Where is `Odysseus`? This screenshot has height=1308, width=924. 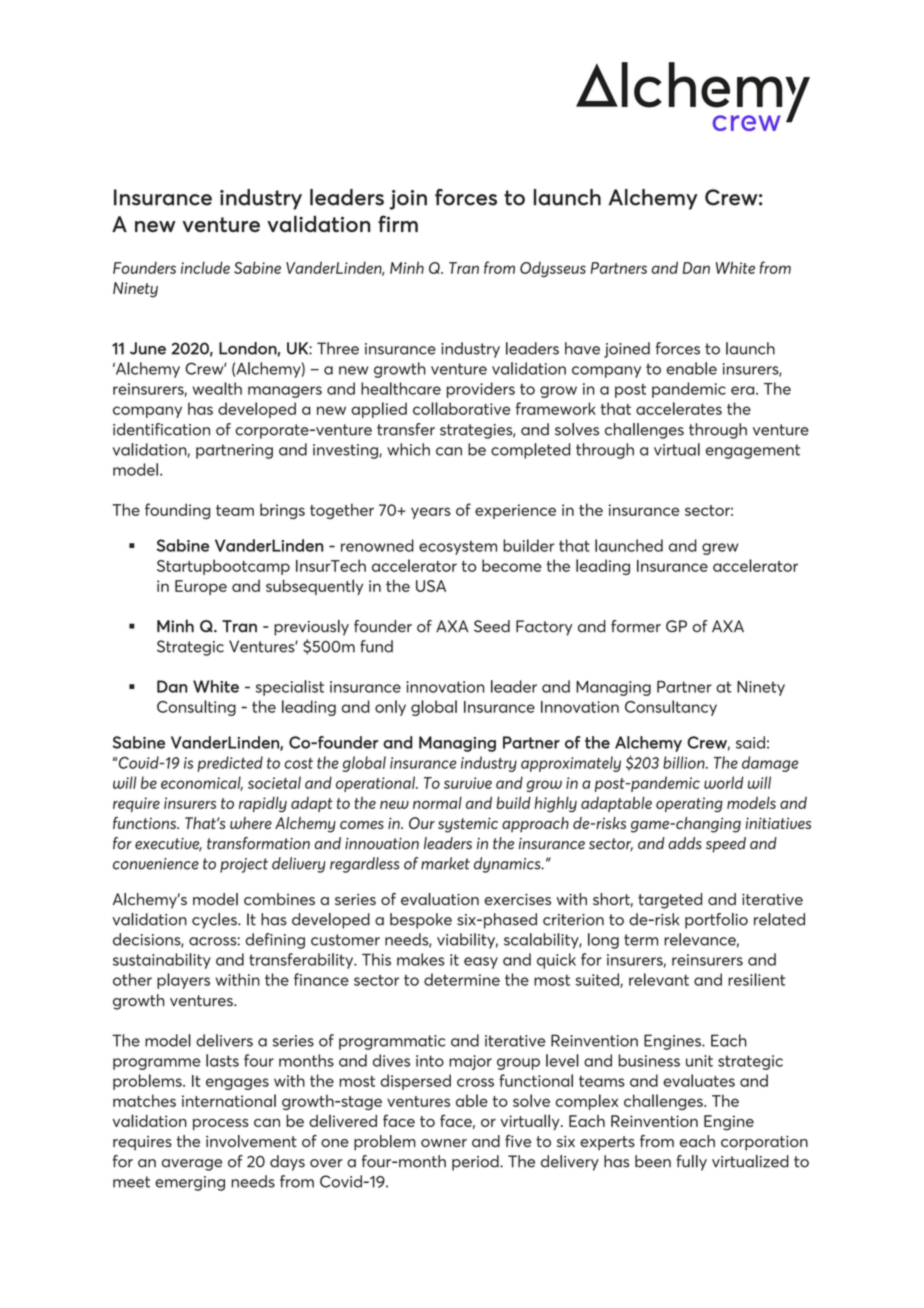 Odysseus is located at coordinates (553, 269).
